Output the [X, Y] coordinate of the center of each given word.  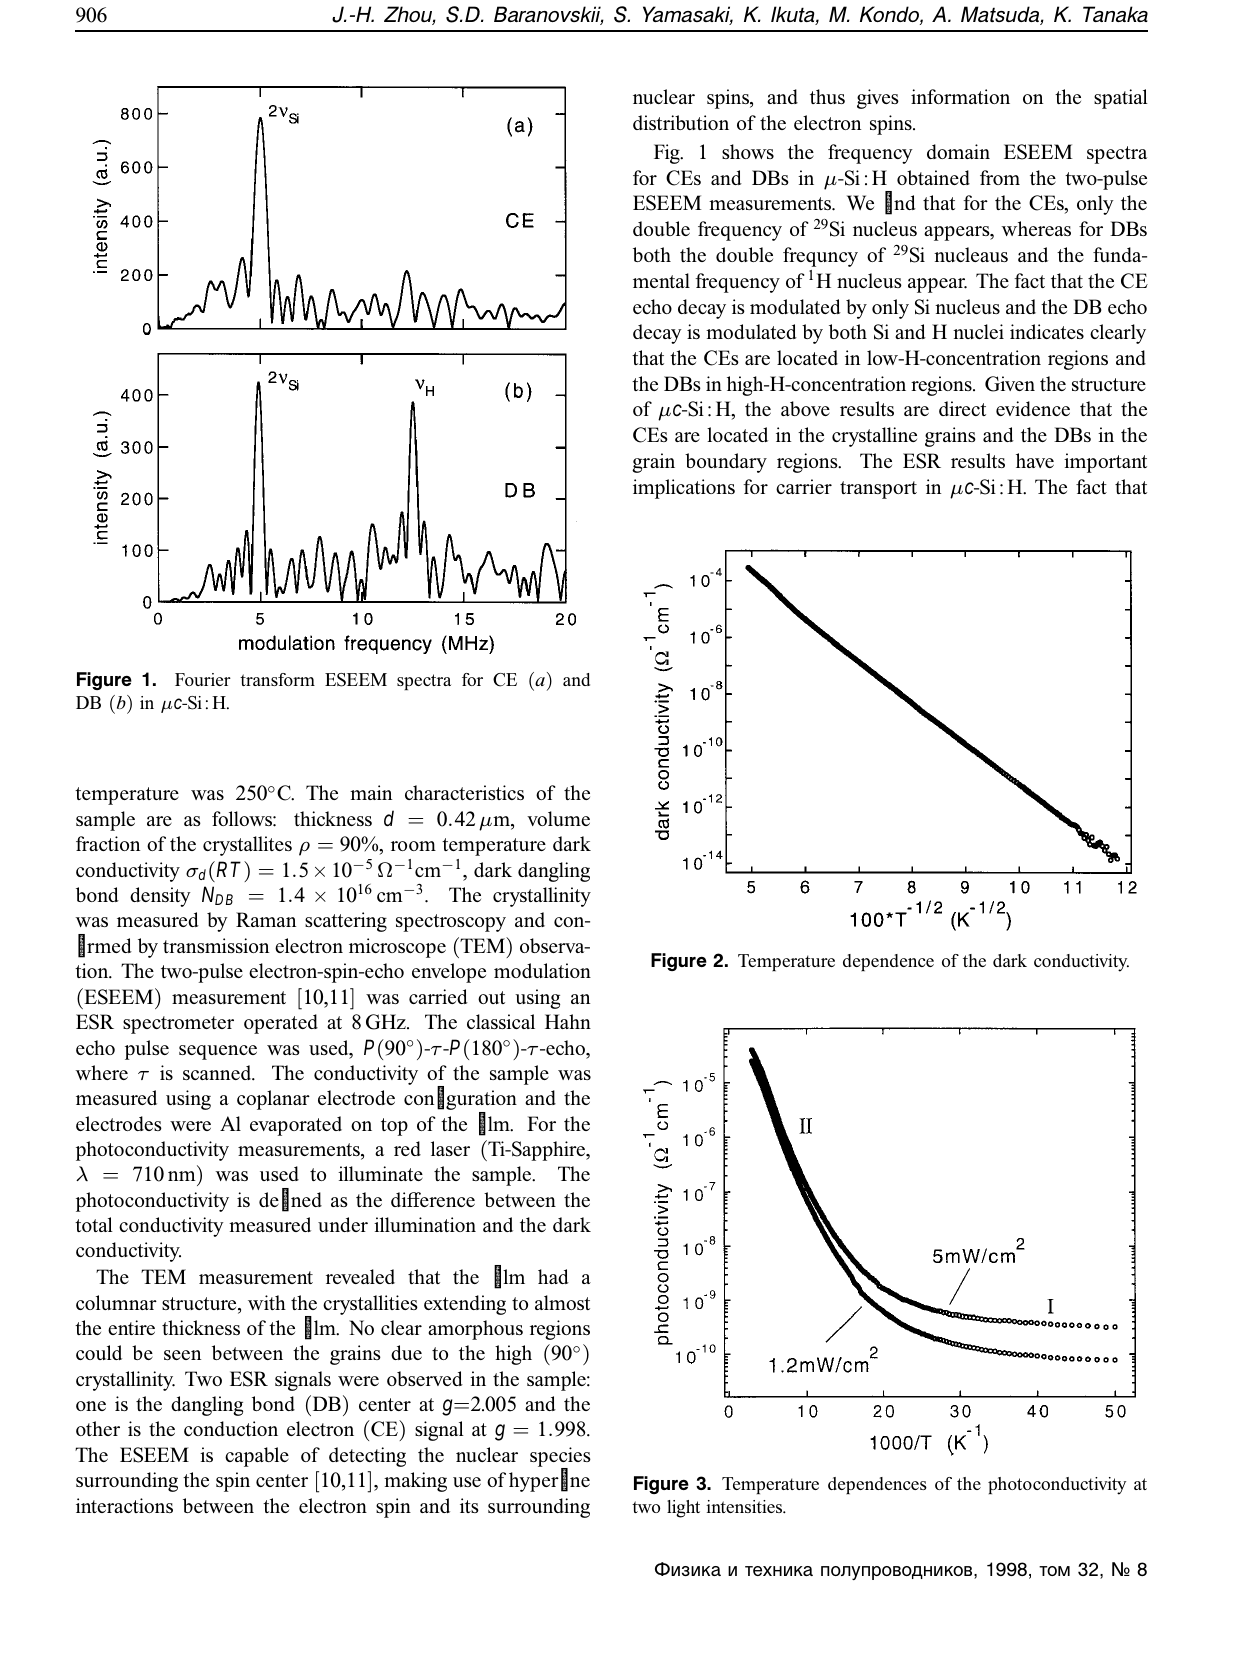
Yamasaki [688, 15]
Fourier [203, 679]
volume [558, 818]
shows [748, 151]
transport [878, 490]
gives [878, 99]
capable [257, 1457]
